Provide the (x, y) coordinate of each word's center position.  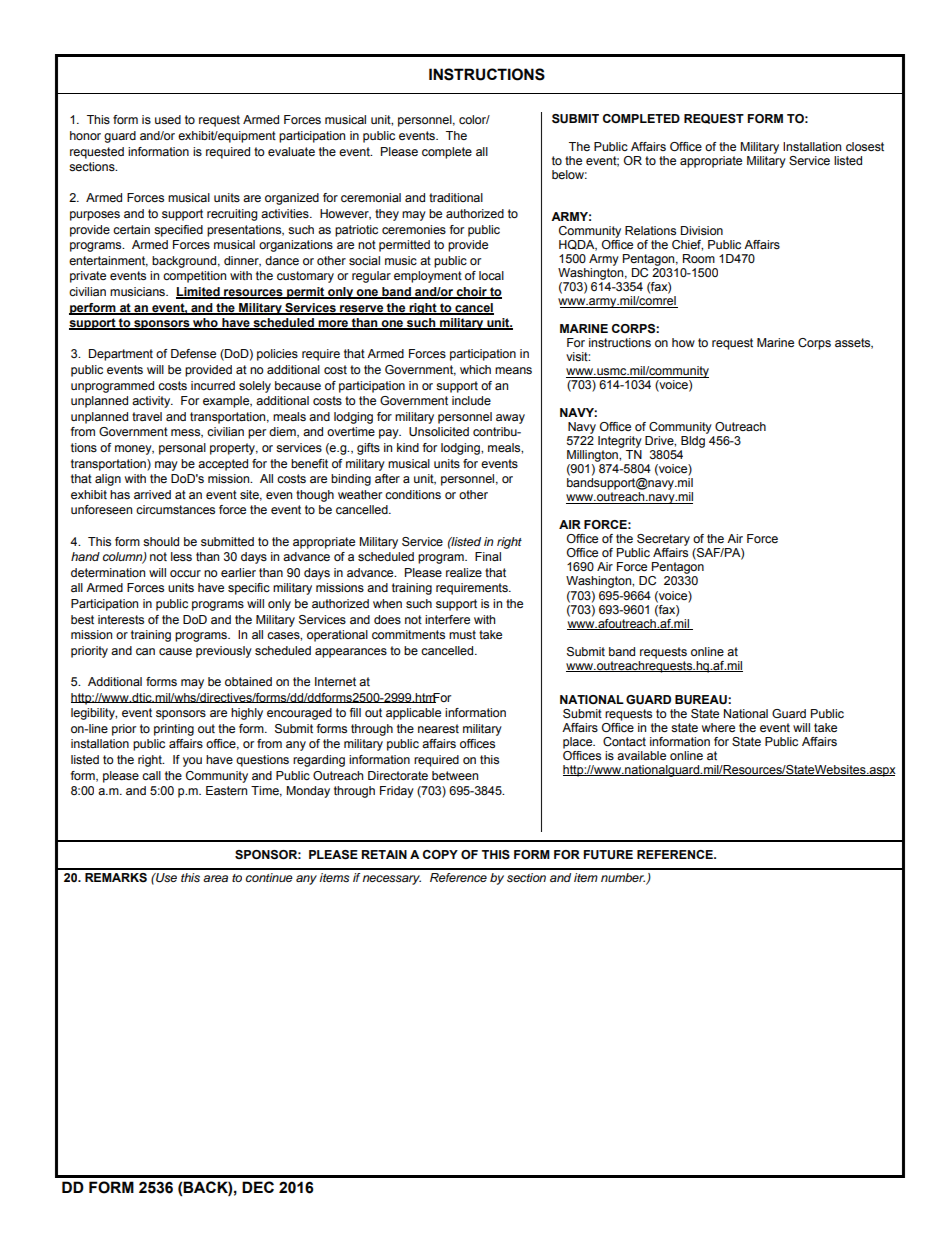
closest (865, 146)
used (168, 119)
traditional (456, 197)
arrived (152, 494)
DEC (258, 1187)
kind (408, 447)
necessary (391, 880)
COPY (440, 854)
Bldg (693, 442)
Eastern (226, 790)
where (718, 727)
